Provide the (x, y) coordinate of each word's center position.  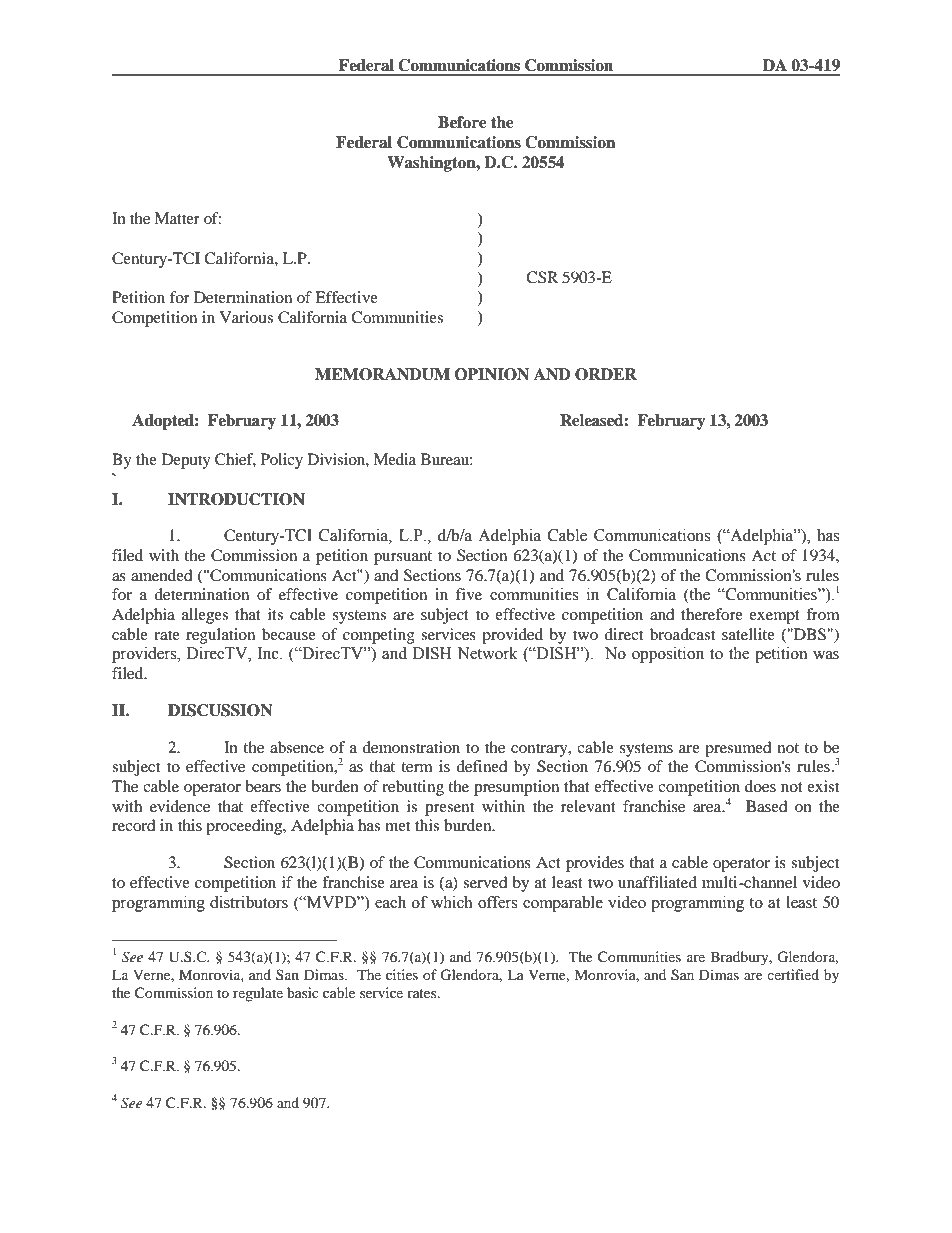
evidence (180, 806)
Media (394, 459)
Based (767, 806)
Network (488, 653)
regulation (220, 636)
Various (246, 317)
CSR (542, 277)
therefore (712, 614)
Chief (235, 460)
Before (462, 122)
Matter (177, 218)
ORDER (606, 374)
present (449, 809)
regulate (258, 994)
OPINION (492, 374)
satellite (748, 634)
